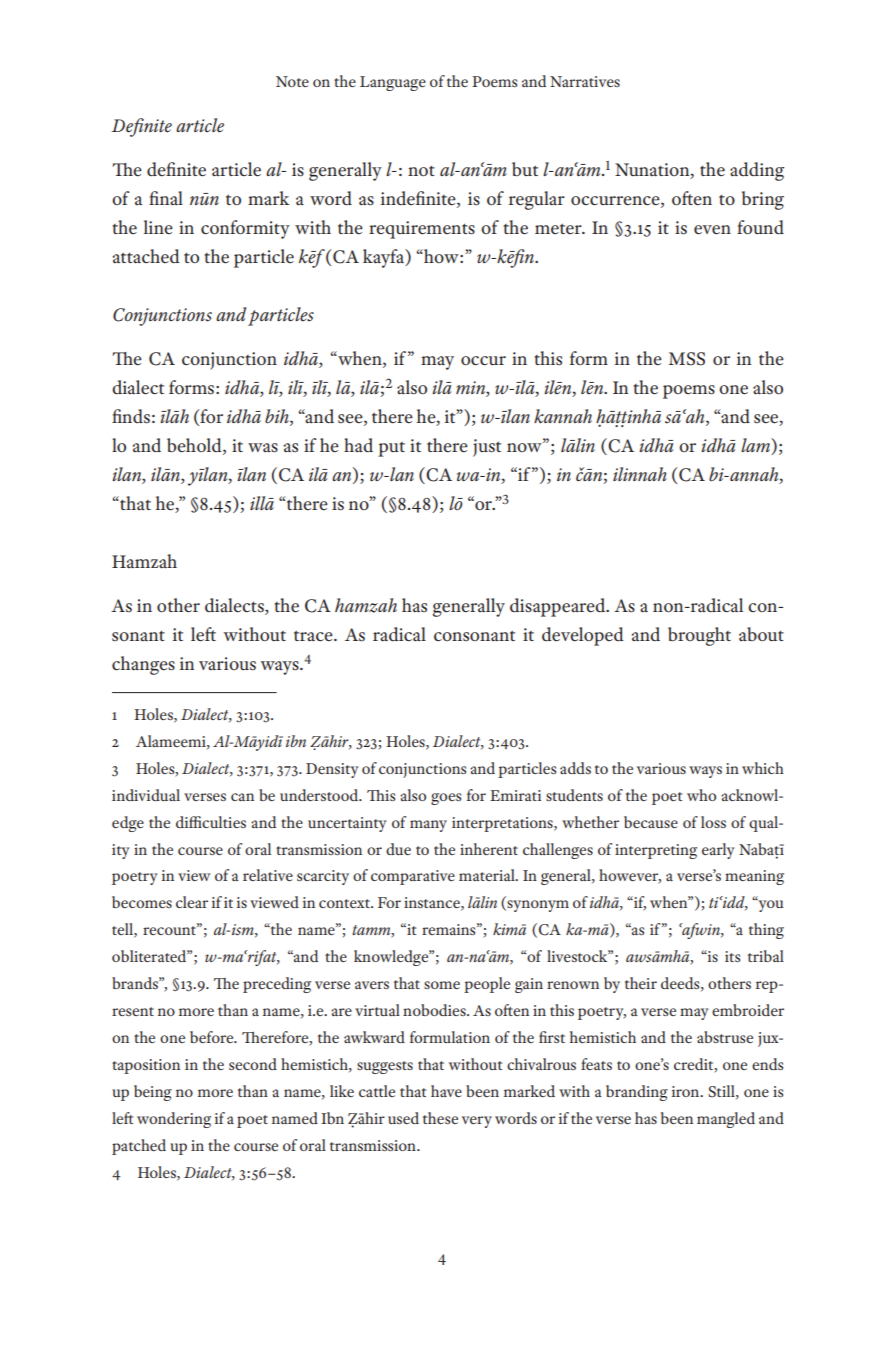 Image resolution: width=896 pixels, height=1345 pixels. I want to click on iron, so click(687, 1091).
